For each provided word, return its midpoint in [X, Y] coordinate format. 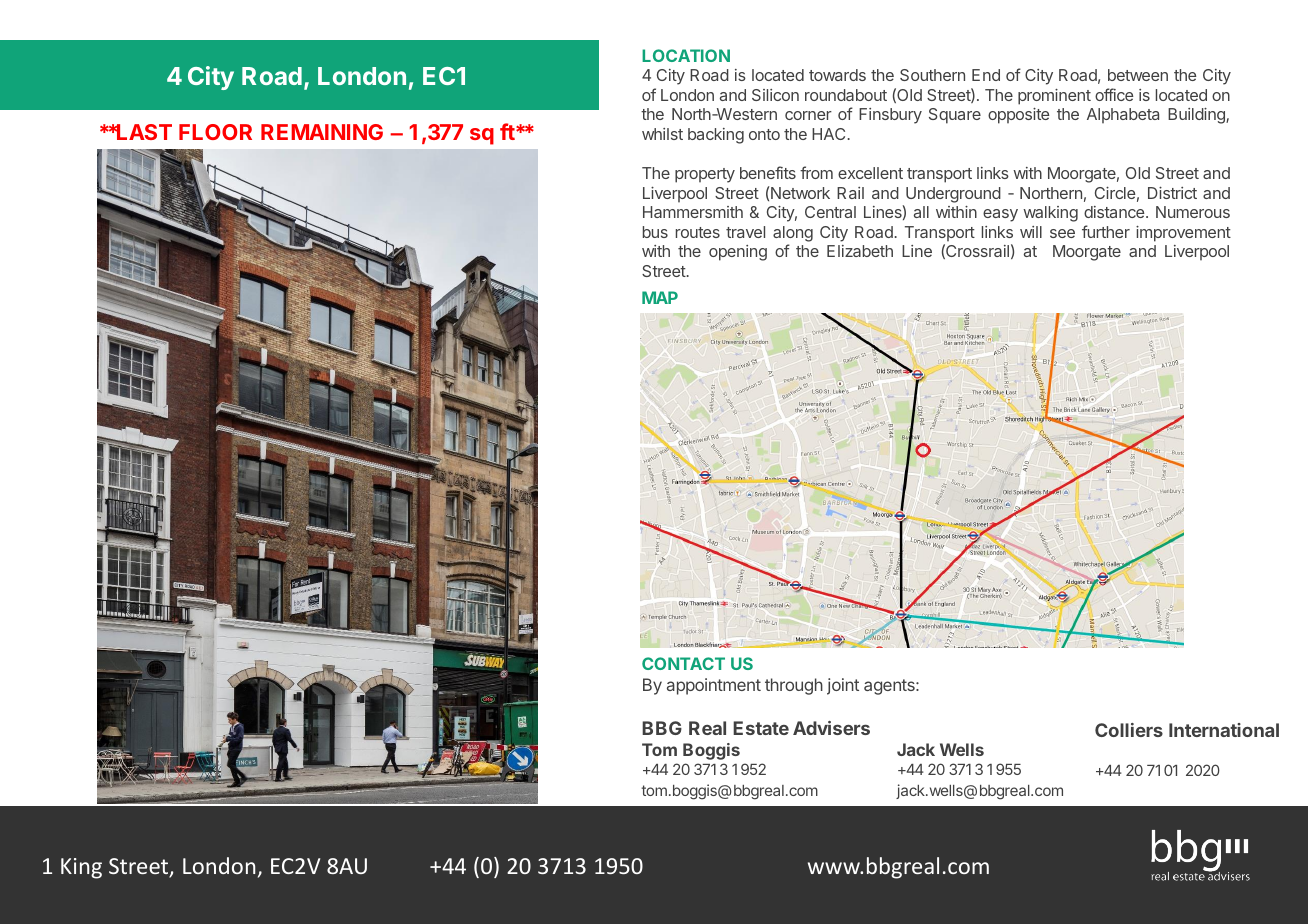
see [1062, 233]
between [1138, 75]
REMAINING [322, 132]
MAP [660, 297]
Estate [761, 728]
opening [738, 253]
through [794, 686]
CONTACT [683, 663]
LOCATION [686, 55]
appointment [714, 686]
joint [843, 686]
